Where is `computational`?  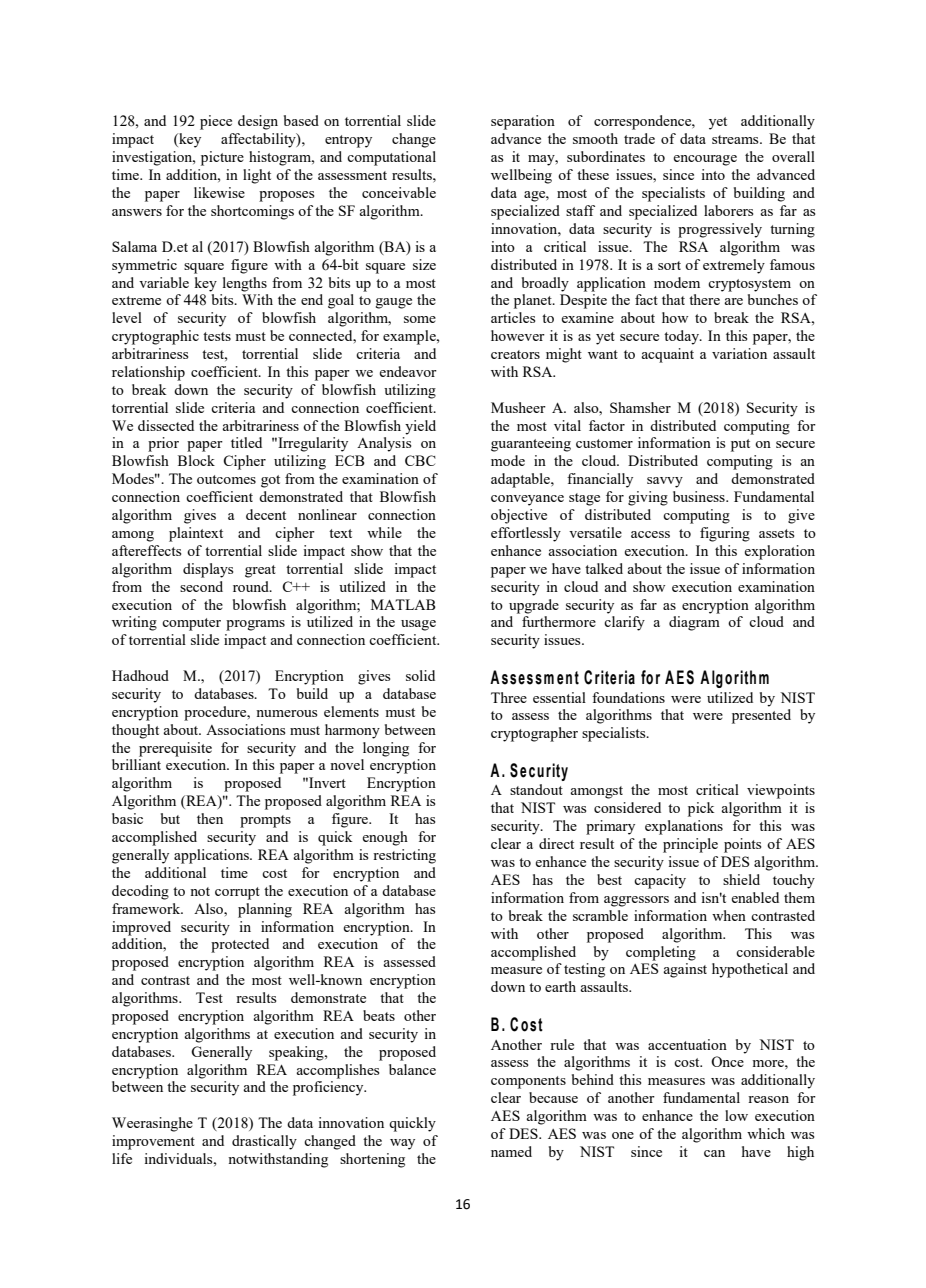 computational is located at coordinates (391, 158).
